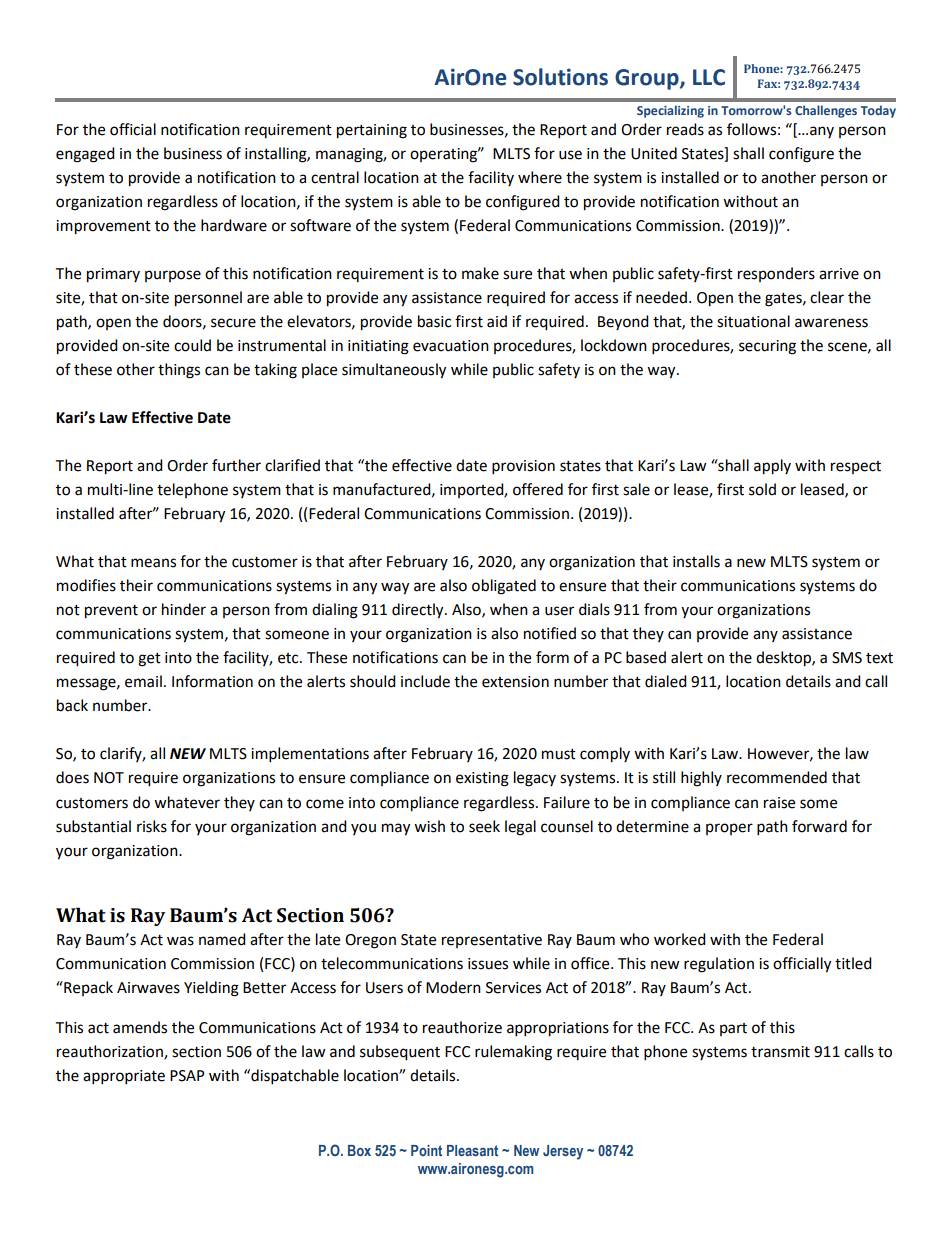 Image resolution: width=952 pixels, height=1233 pixels. I want to click on PSAP, so click(187, 1076).
